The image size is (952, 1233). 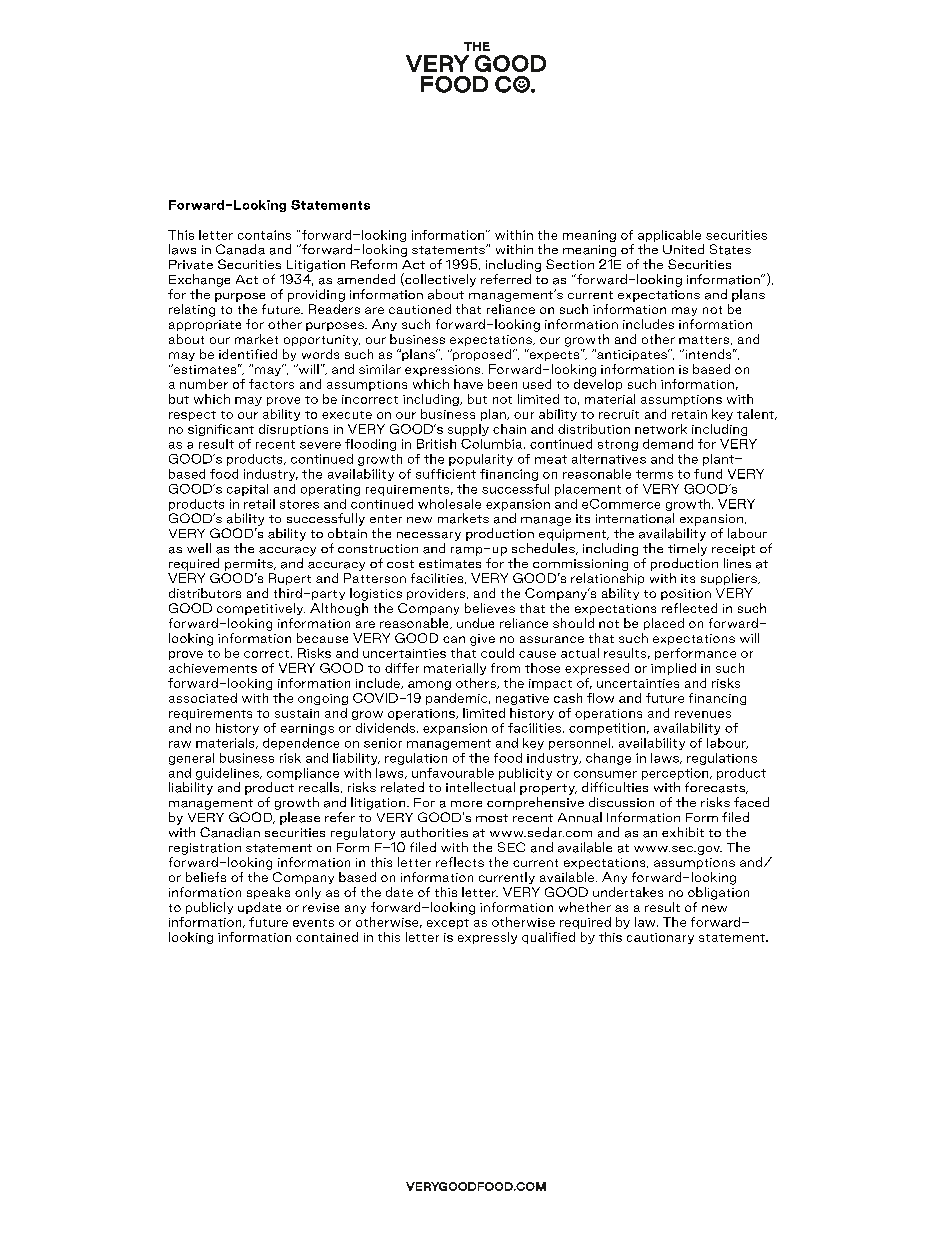 I want to click on publicly, so click(x=209, y=908).
